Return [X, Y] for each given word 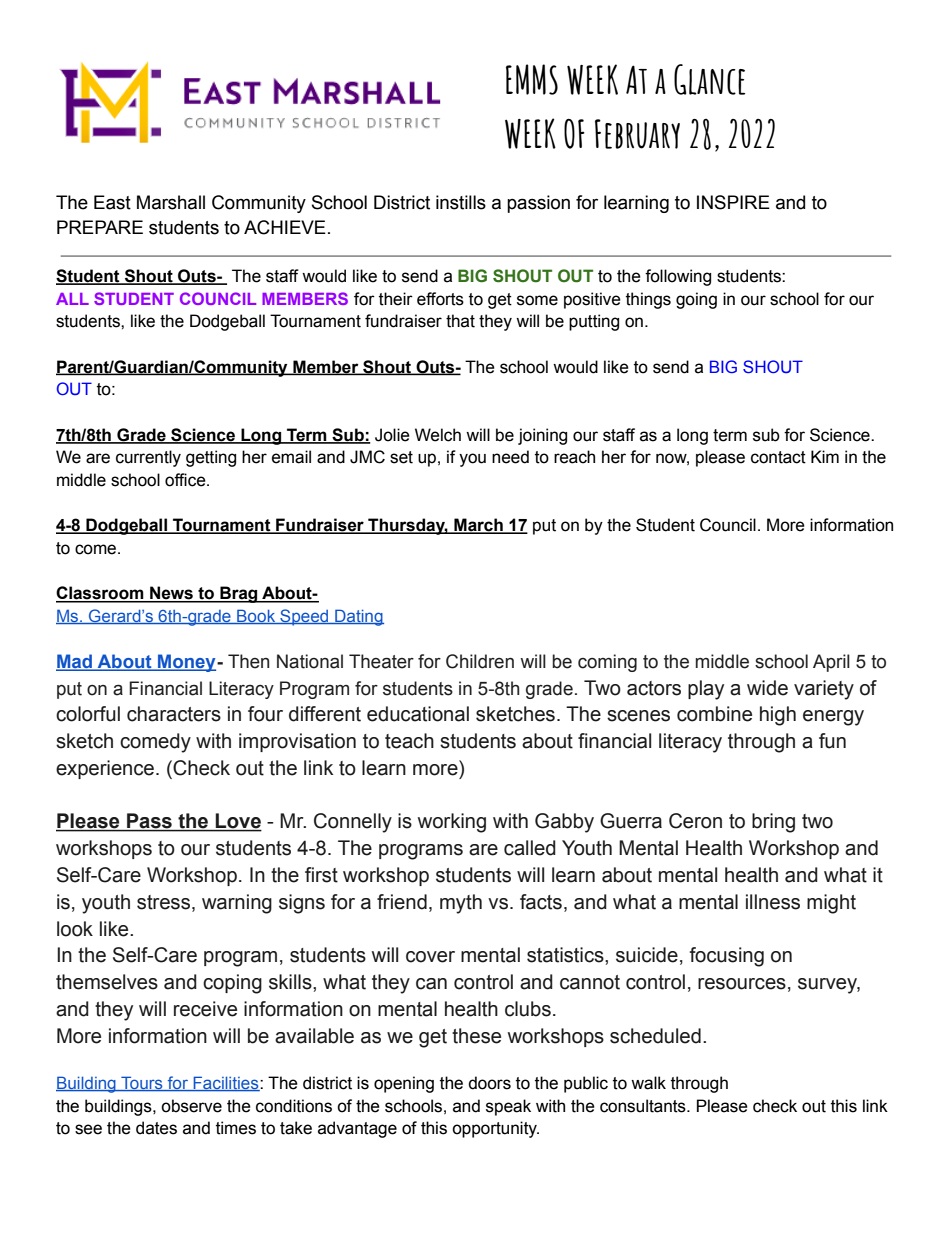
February [637, 134]
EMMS [532, 79]
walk [648, 1083]
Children [480, 661]
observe [191, 1106]
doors [489, 1083]
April [831, 663]
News [171, 594]
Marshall [171, 202]
